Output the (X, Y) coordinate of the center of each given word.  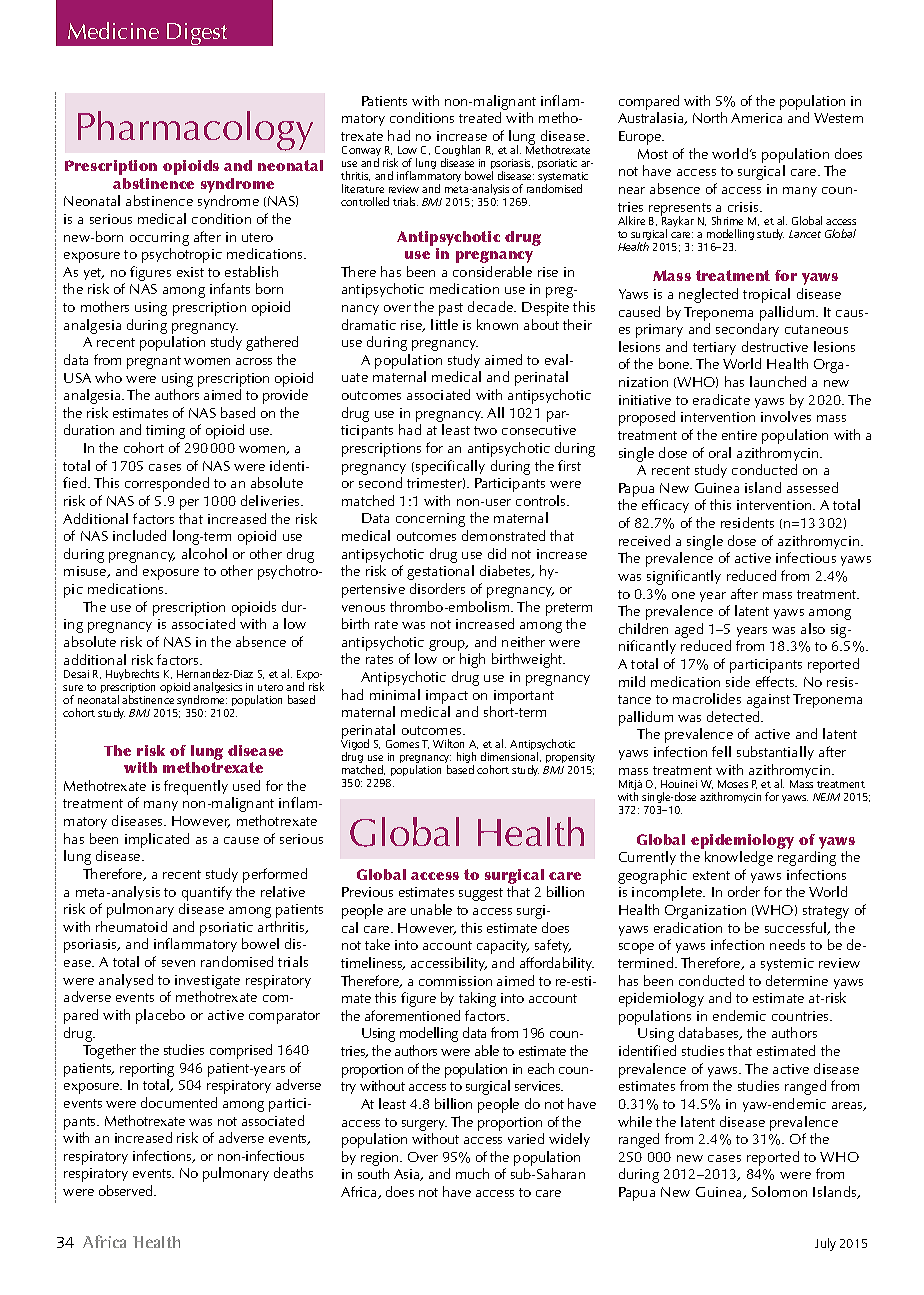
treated (480, 117)
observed (127, 1190)
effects (776, 681)
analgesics (217, 689)
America (756, 118)
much (472, 1173)
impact (447, 698)
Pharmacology (195, 131)
